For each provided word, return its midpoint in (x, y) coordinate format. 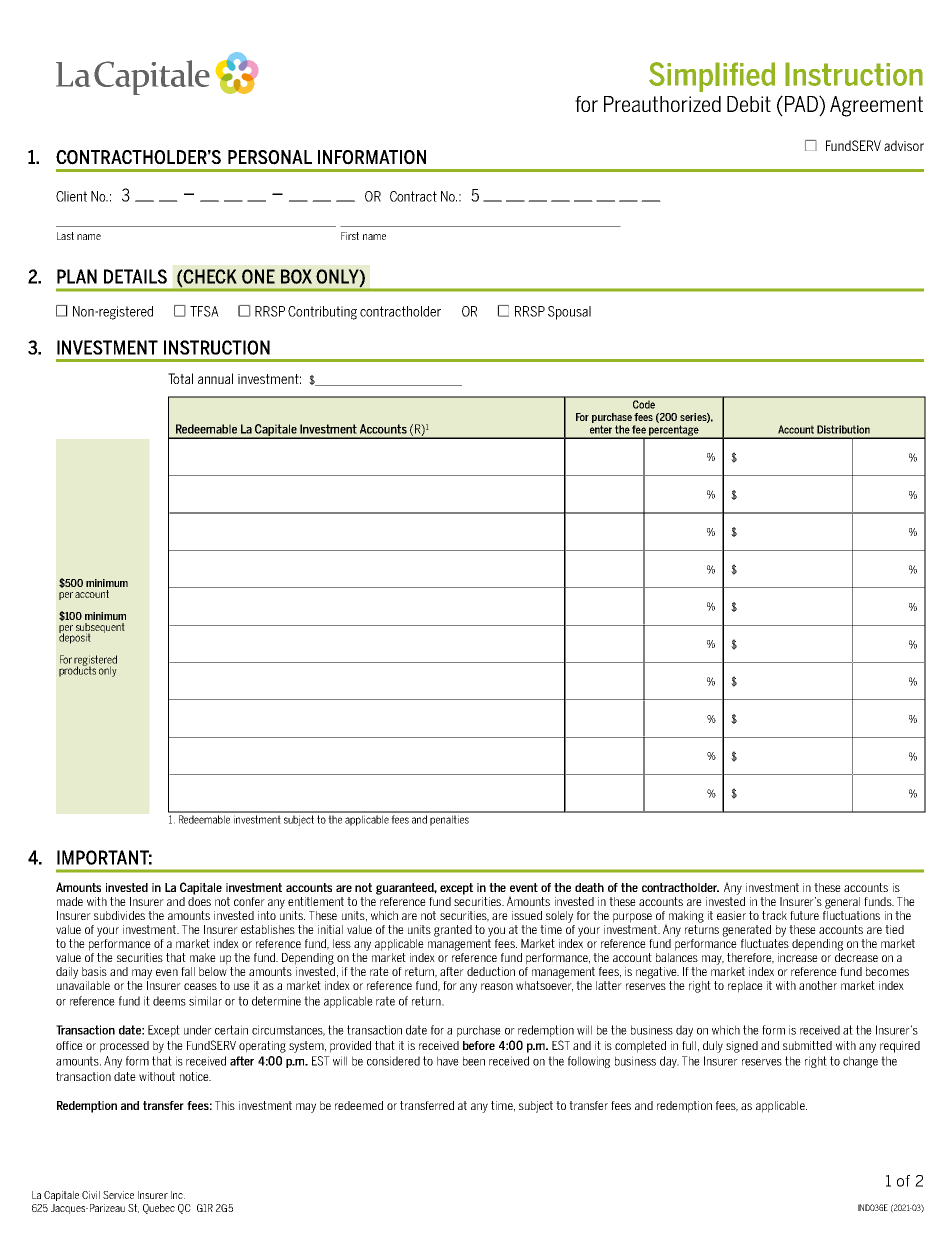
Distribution (843, 429)
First (350, 236)
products (77, 670)
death (589, 887)
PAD (802, 104)
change (860, 1062)
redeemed (359, 1105)
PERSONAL (270, 157)
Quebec (159, 1209)
